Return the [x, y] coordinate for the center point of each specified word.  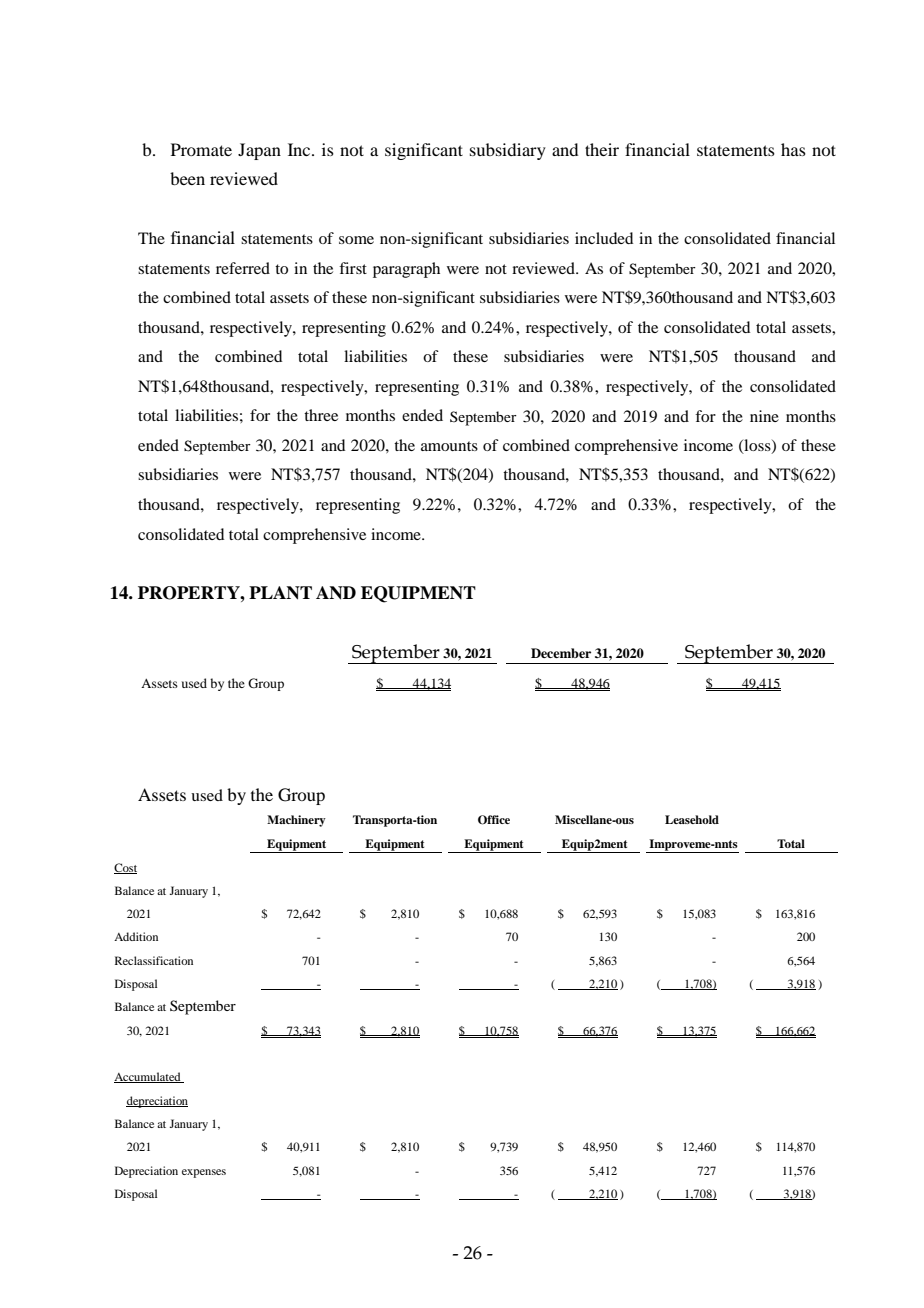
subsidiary [508, 151]
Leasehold [692, 819]
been [187, 178]
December [561, 653]
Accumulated [148, 1077]
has [793, 149]
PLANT [280, 593]
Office [494, 820]
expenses [204, 1173]
